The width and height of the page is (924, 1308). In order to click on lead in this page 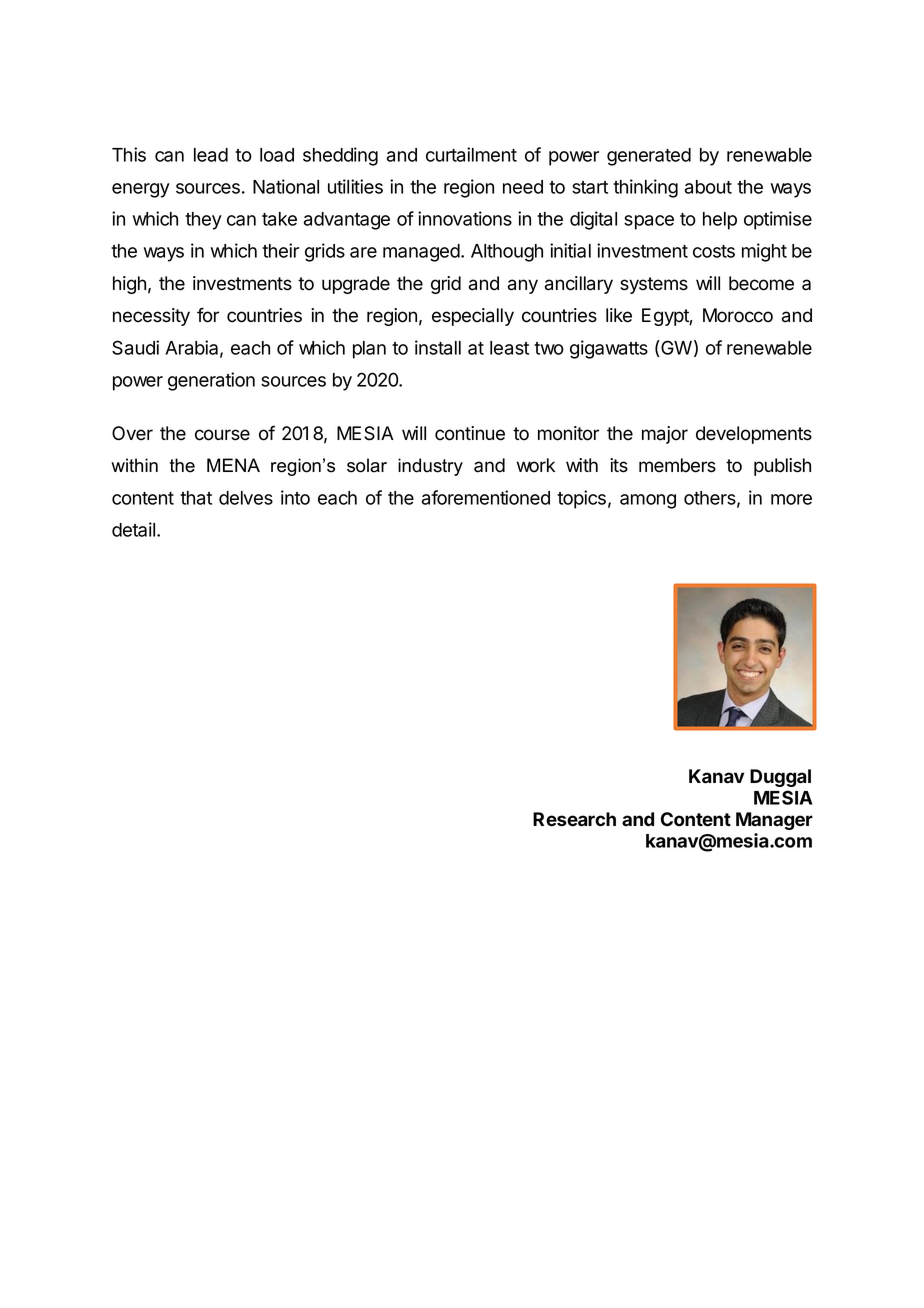, I will do `click(211, 155)`.
